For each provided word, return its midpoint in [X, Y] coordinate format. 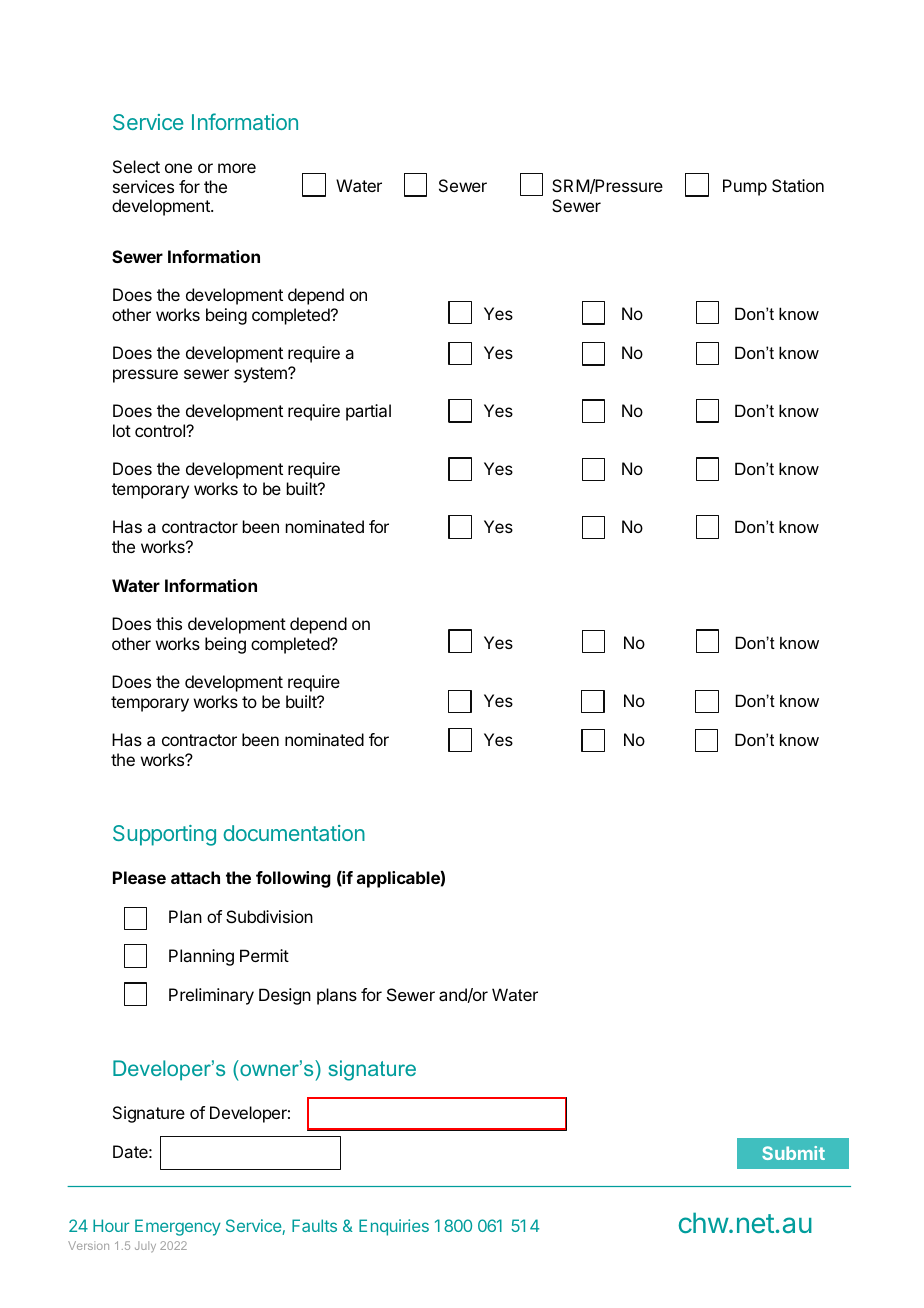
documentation [294, 833]
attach [195, 877]
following [293, 879]
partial [368, 412]
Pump [745, 187]
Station [798, 185]
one [178, 168]
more [237, 168]
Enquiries [394, 1227]
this [169, 623]
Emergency [178, 1227]
